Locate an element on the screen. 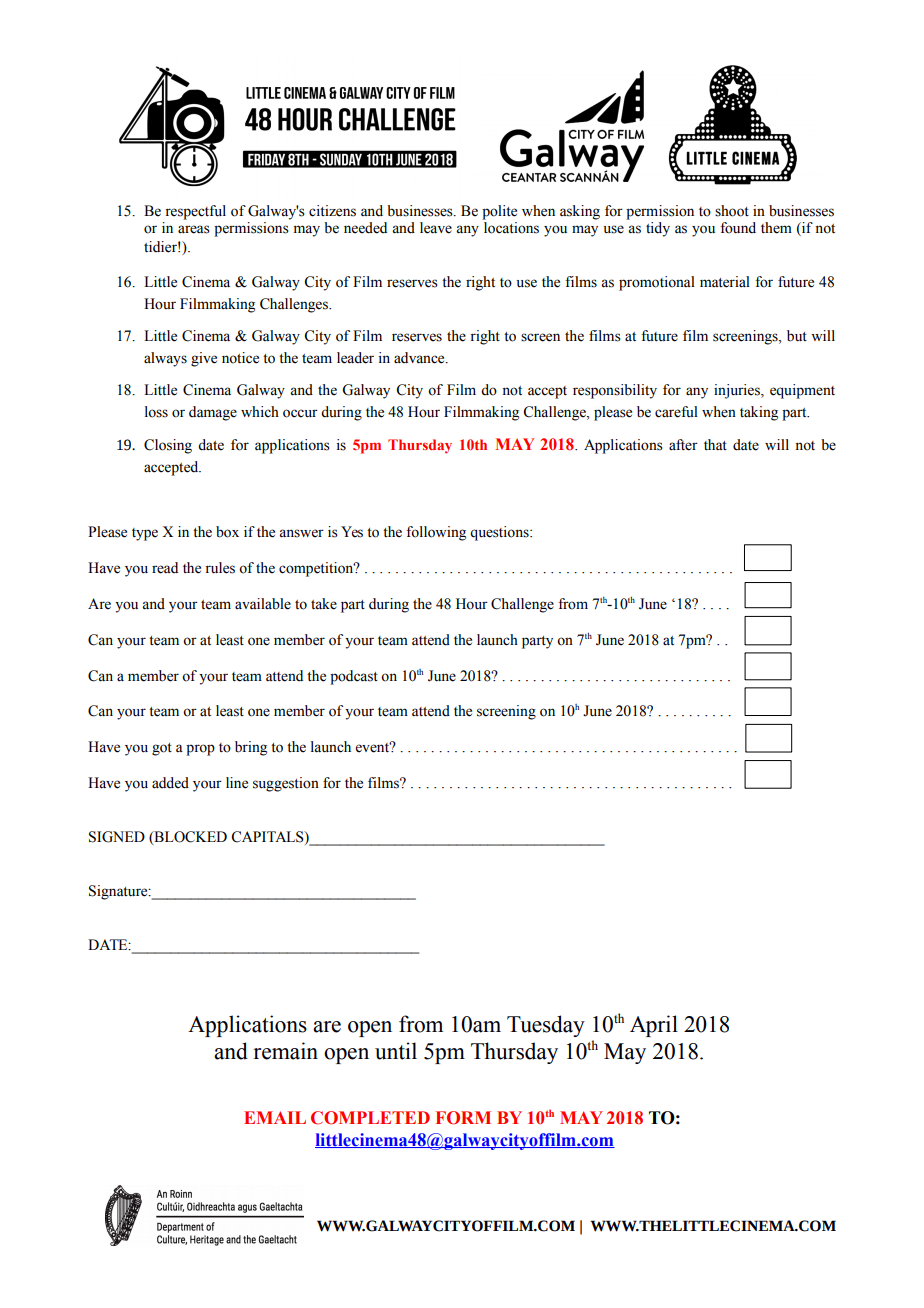  leave is located at coordinates (436, 228).
